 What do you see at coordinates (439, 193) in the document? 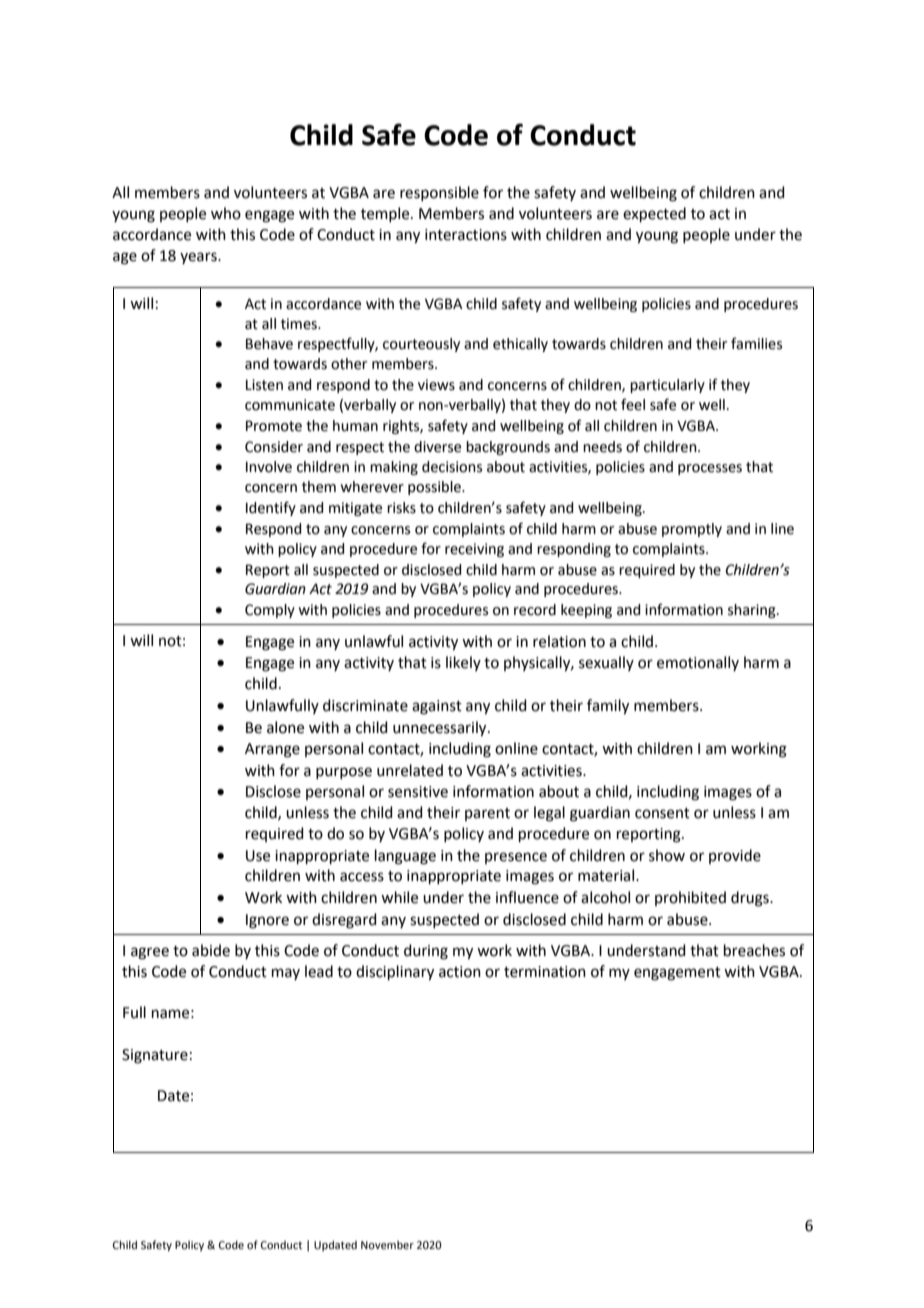
I see `responsible` at bounding box center [439, 193].
